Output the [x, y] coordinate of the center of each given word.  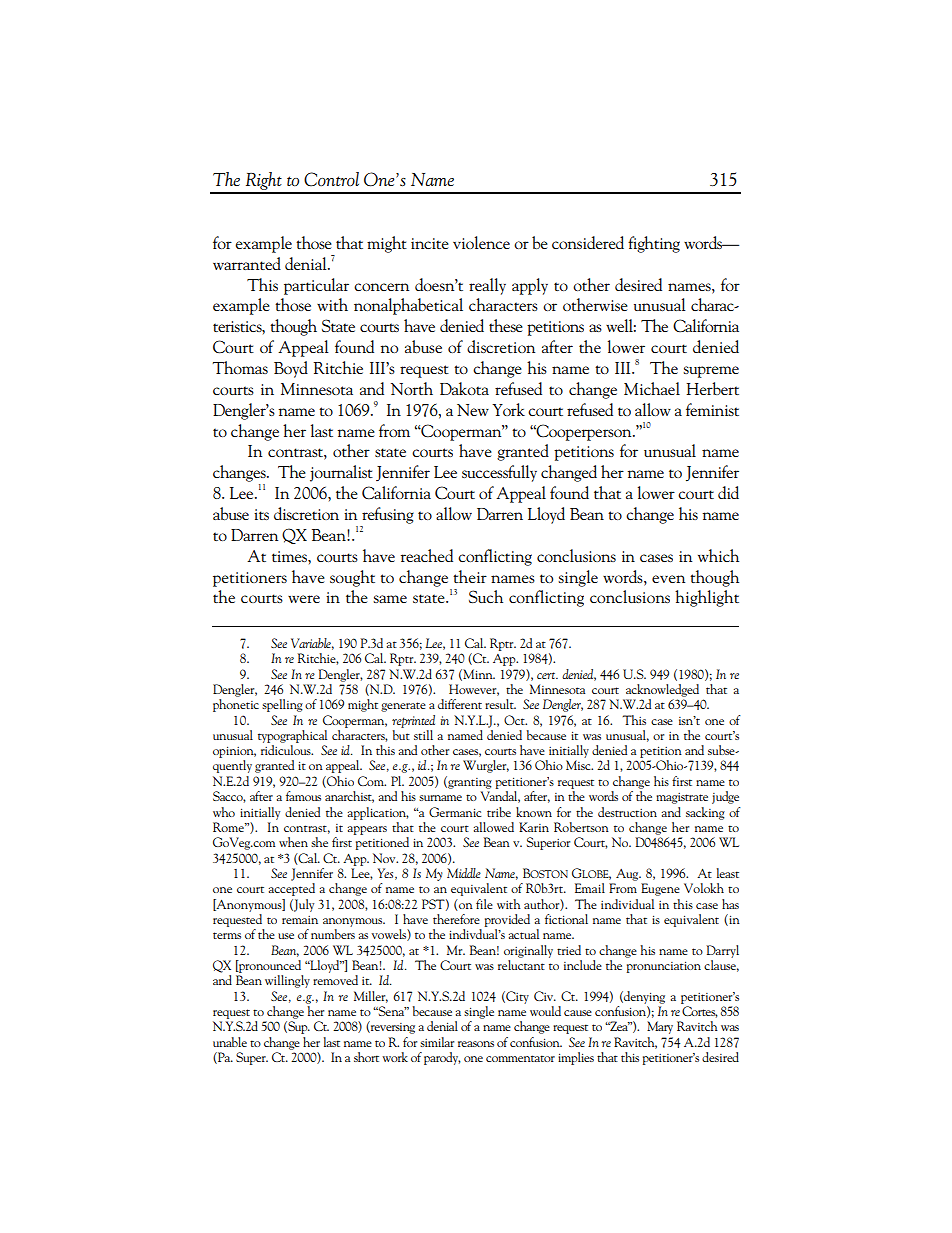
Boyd [291, 369]
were [304, 599]
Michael [652, 388]
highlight [707, 598]
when [293, 842]
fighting [654, 244]
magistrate [682, 798]
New [473, 410]
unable [230, 1042]
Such [486, 596]
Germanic [455, 812]
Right [263, 182]
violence [481, 242]
